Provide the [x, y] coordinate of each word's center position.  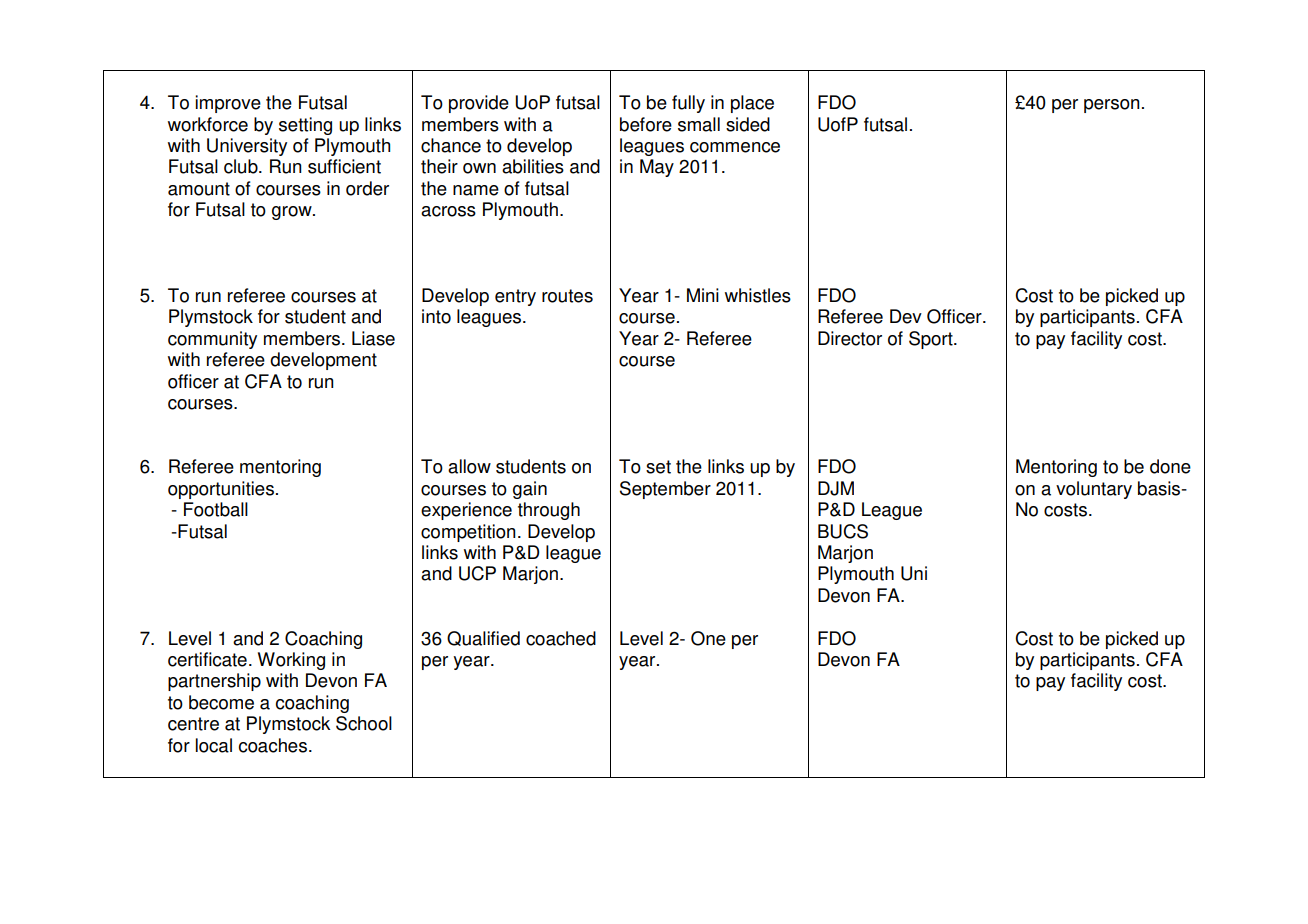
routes [567, 296]
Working [291, 661]
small [699, 124]
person [1112, 106]
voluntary [1094, 490]
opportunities [221, 490]
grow [293, 213]
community [212, 340]
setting [305, 126]
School [364, 723]
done [1170, 466]
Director [850, 338]
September [665, 490]
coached [561, 638]
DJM [836, 488]
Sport [932, 340]
